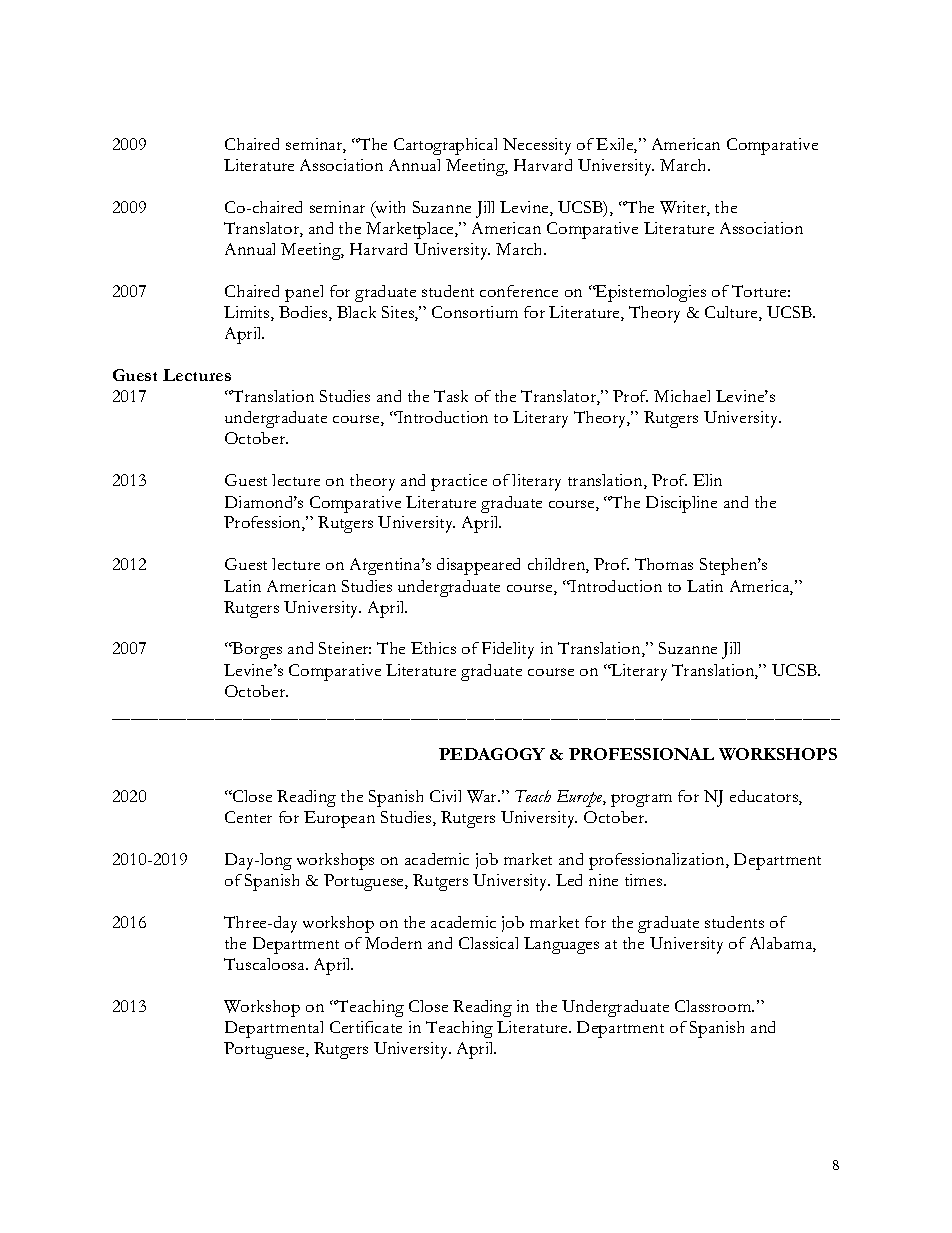 This screenshot has height=1233, width=952. What do you see at coordinates (265, 964) in the screenshot?
I see `Tuscaloosa` at bounding box center [265, 964].
